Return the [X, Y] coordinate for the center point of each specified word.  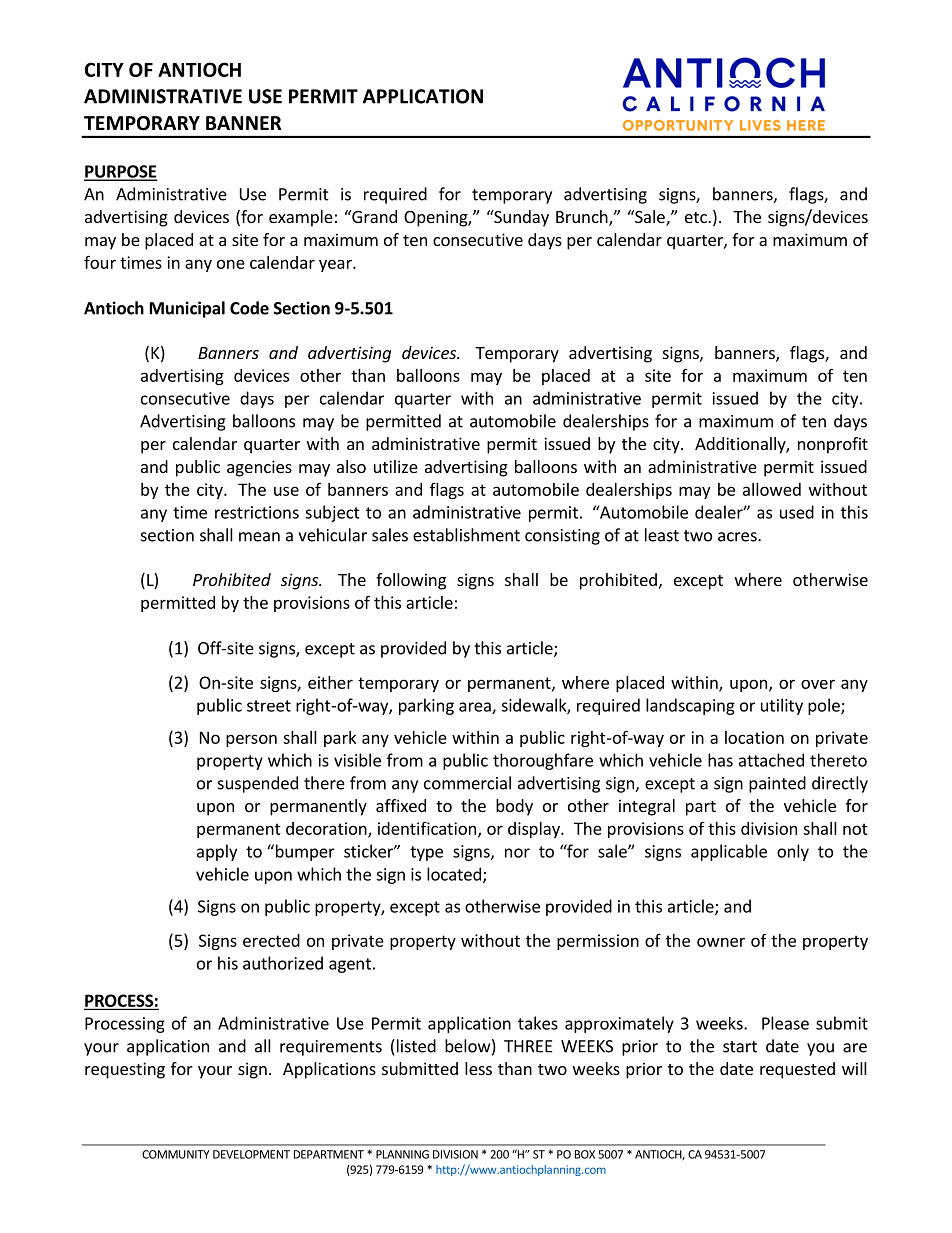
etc [697, 217]
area [476, 708]
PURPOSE [120, 172]
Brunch [583, 218]
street [269, 706]
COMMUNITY [176, 1154]
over [818, 684]
